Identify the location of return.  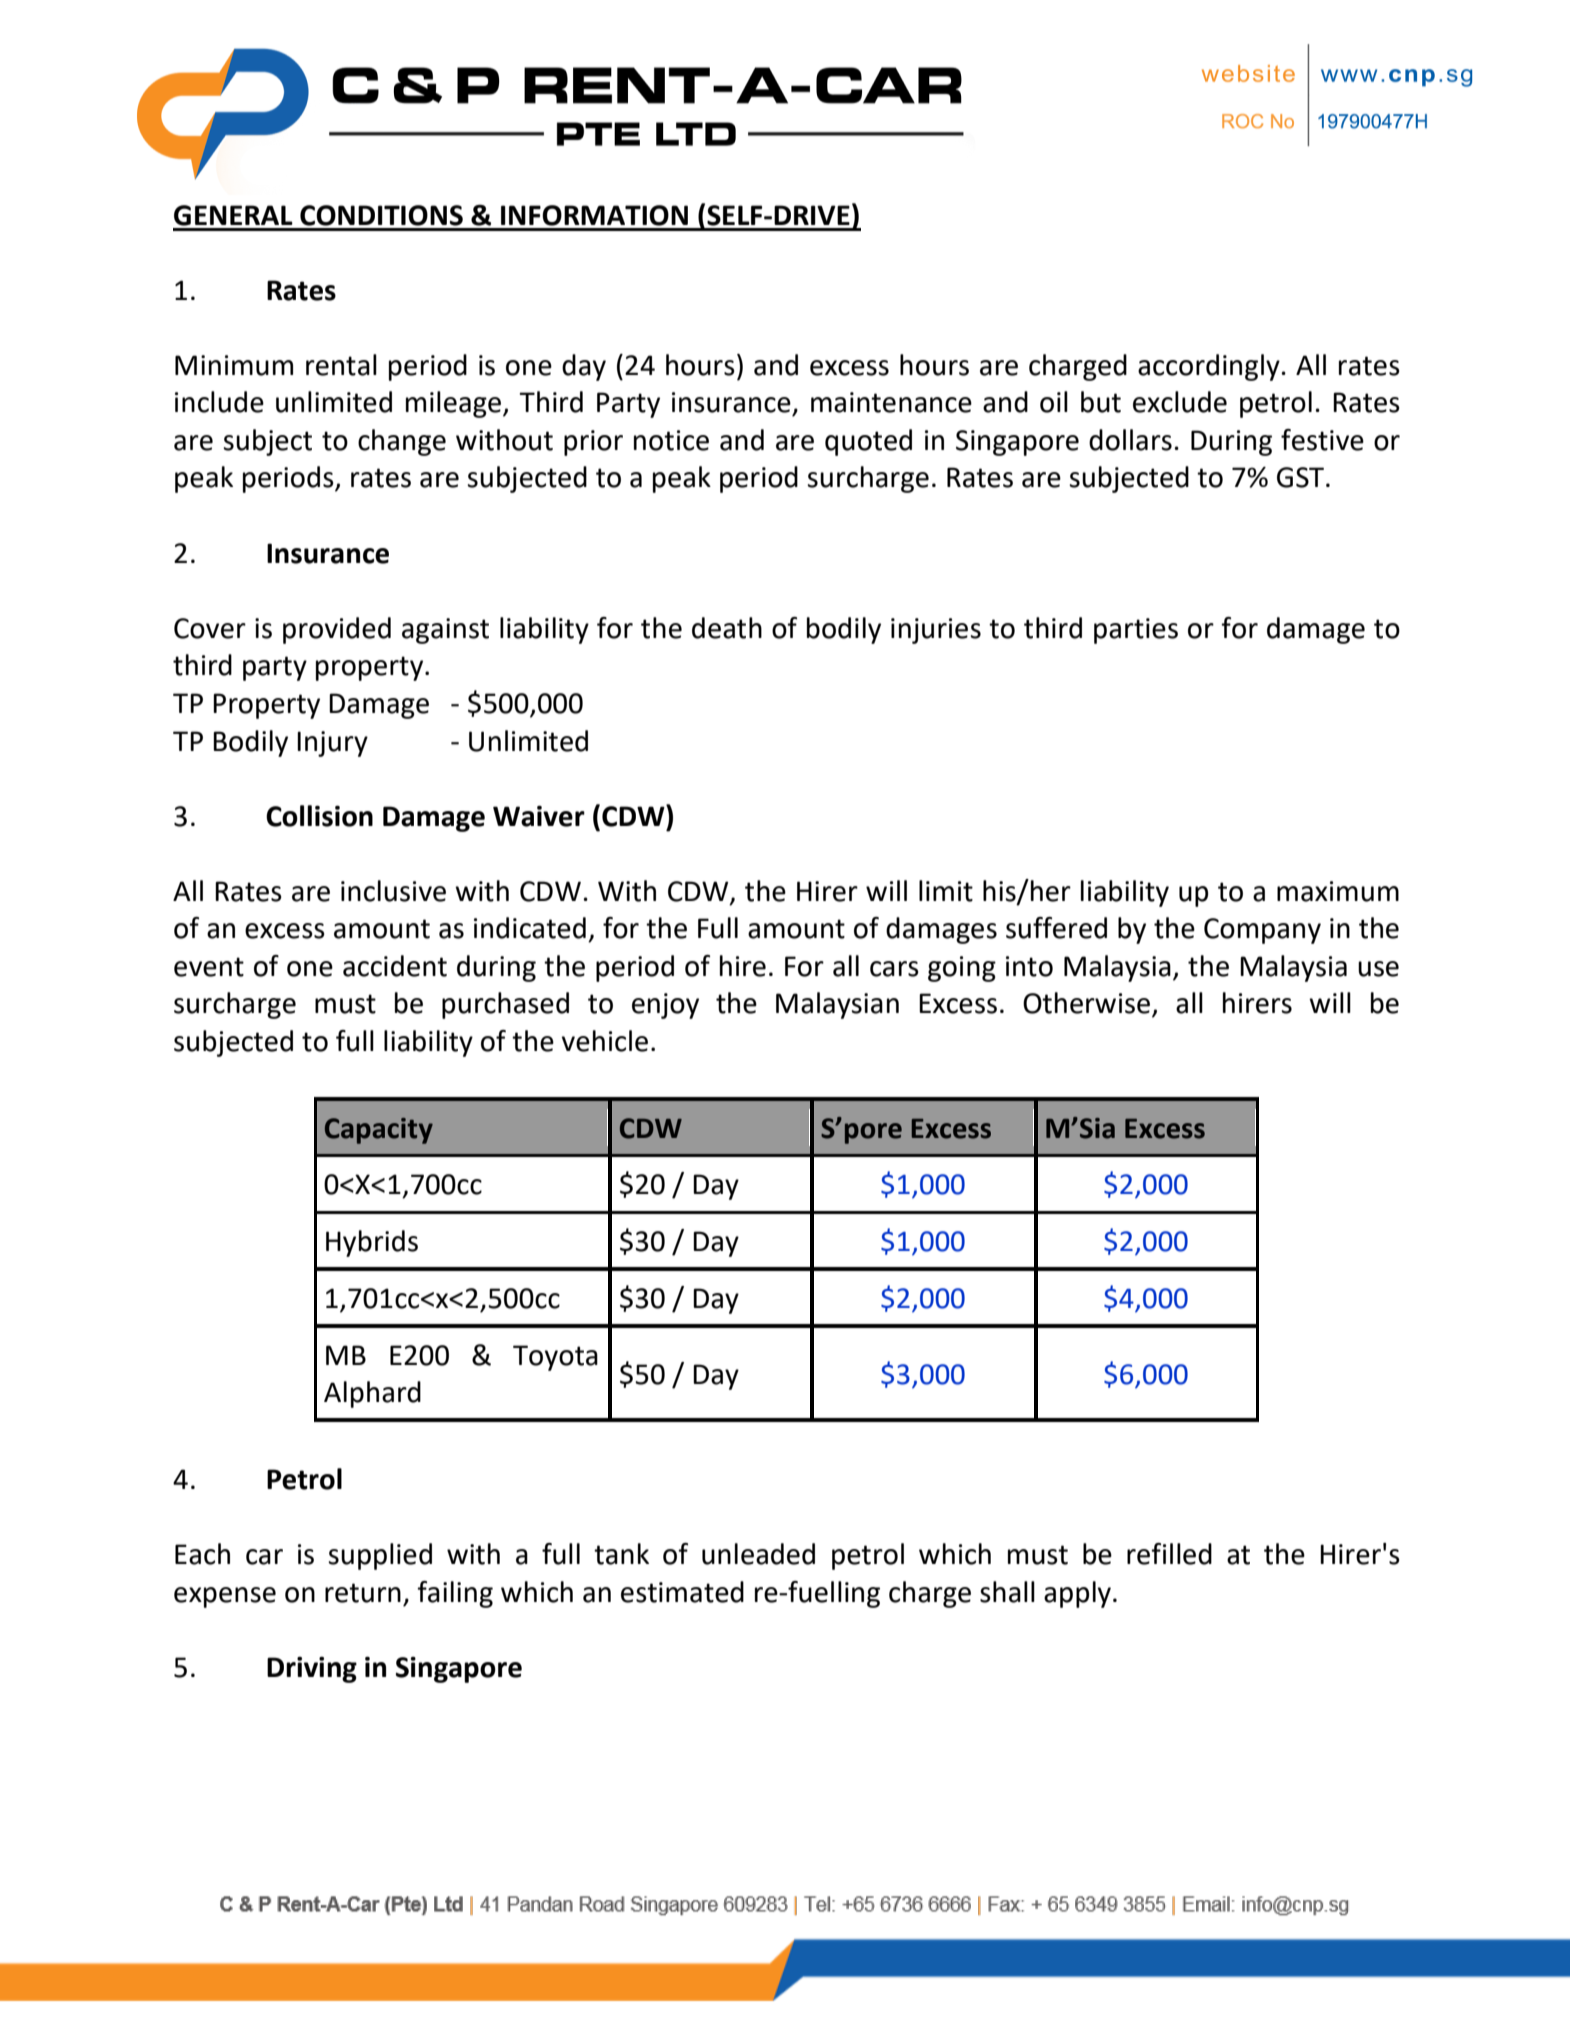
(363, 1593).
